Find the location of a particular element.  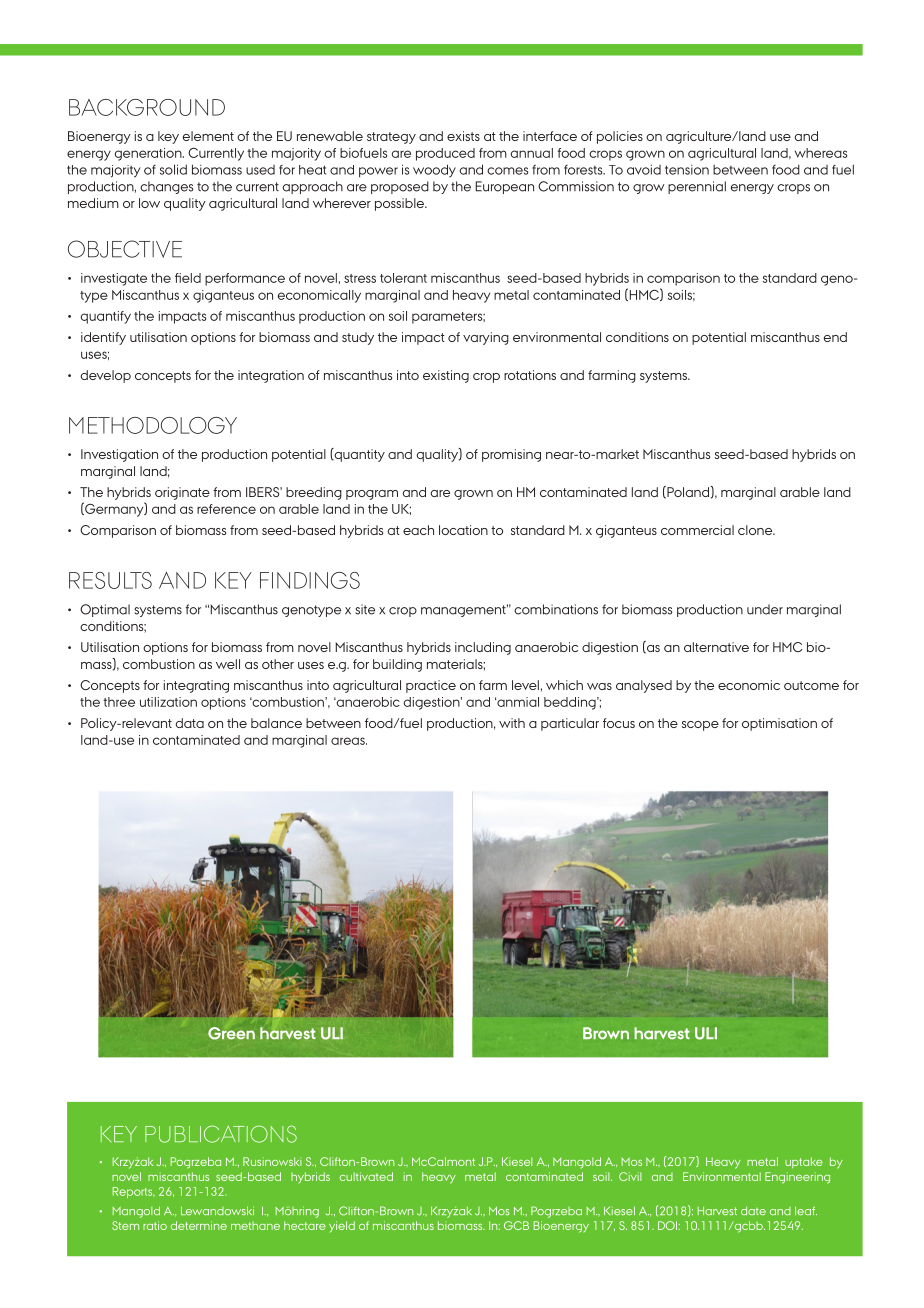

cultivated is located at coordinates (366, 1176).
